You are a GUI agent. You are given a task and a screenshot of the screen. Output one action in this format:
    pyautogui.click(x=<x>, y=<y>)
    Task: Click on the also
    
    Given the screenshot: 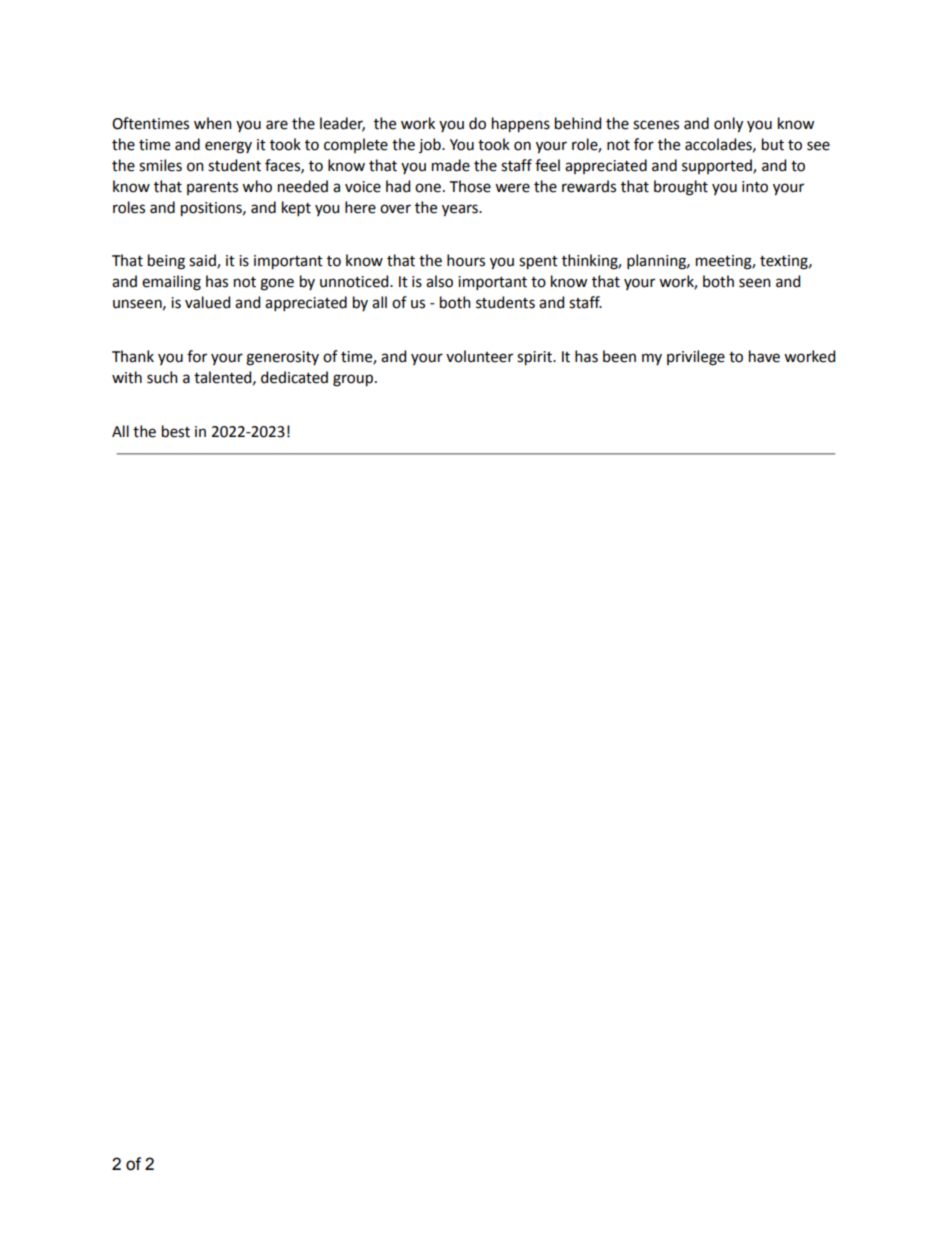 What is the action you would take?
    pyautogui.click(x=439, y=281)
